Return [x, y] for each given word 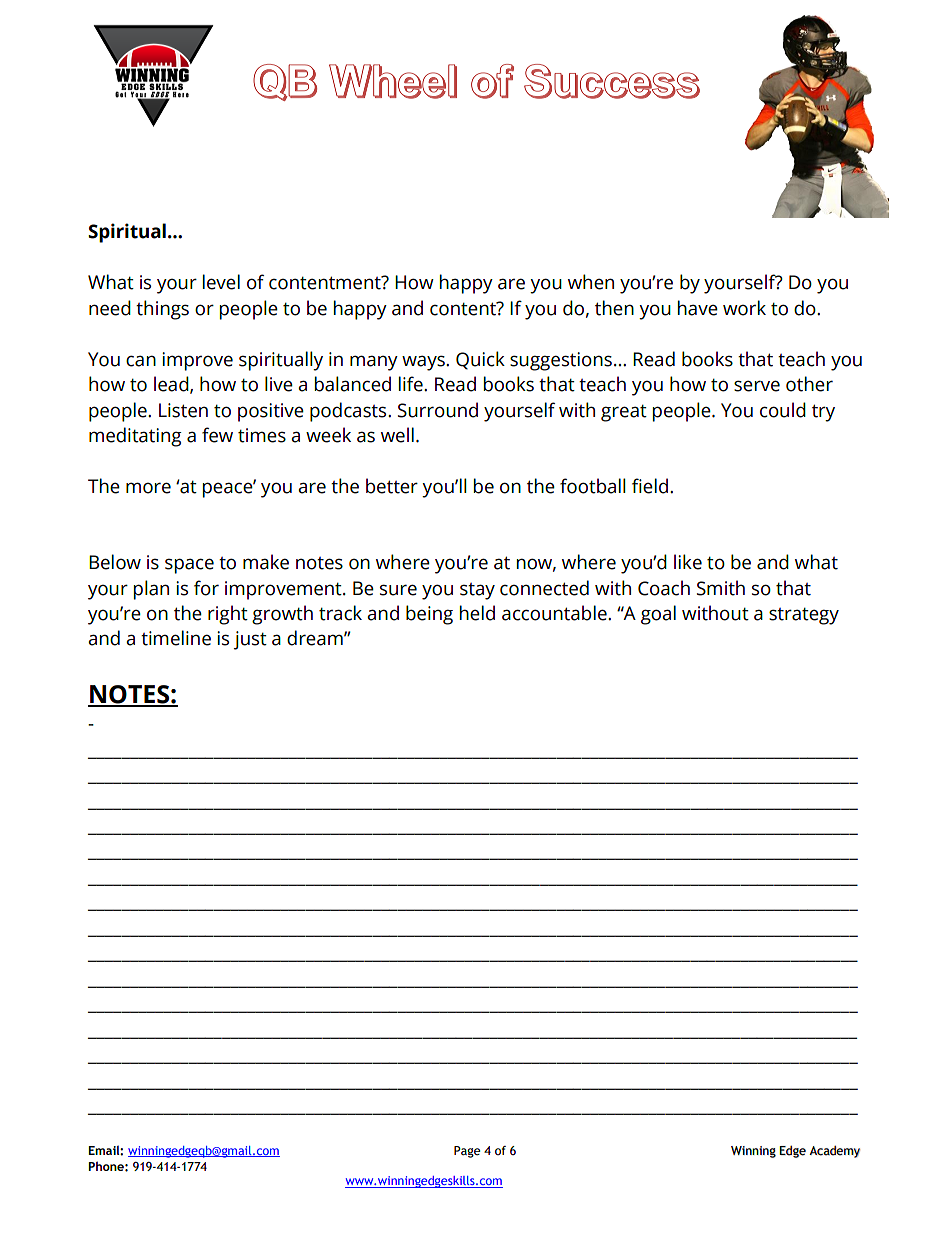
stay [477, 591]
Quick [480, 360]
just [250, 640]
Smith [721, 588]
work [744, 308]
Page [467, 1152]
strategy [804, 616]
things [162, 310]
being [429, 615]
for [206, 588]
